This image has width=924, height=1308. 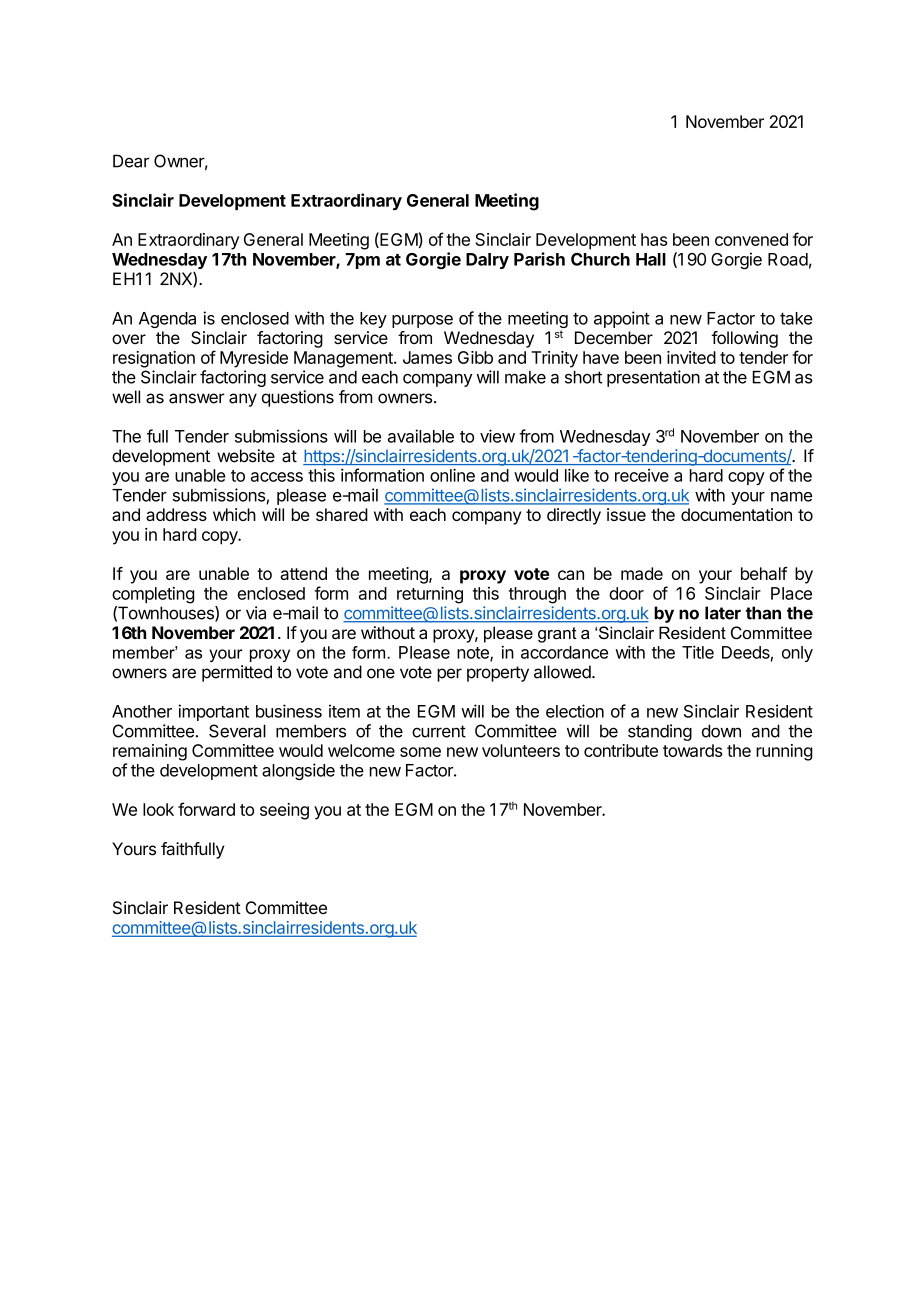 I want to click on note, so click(x=474, y=654).
